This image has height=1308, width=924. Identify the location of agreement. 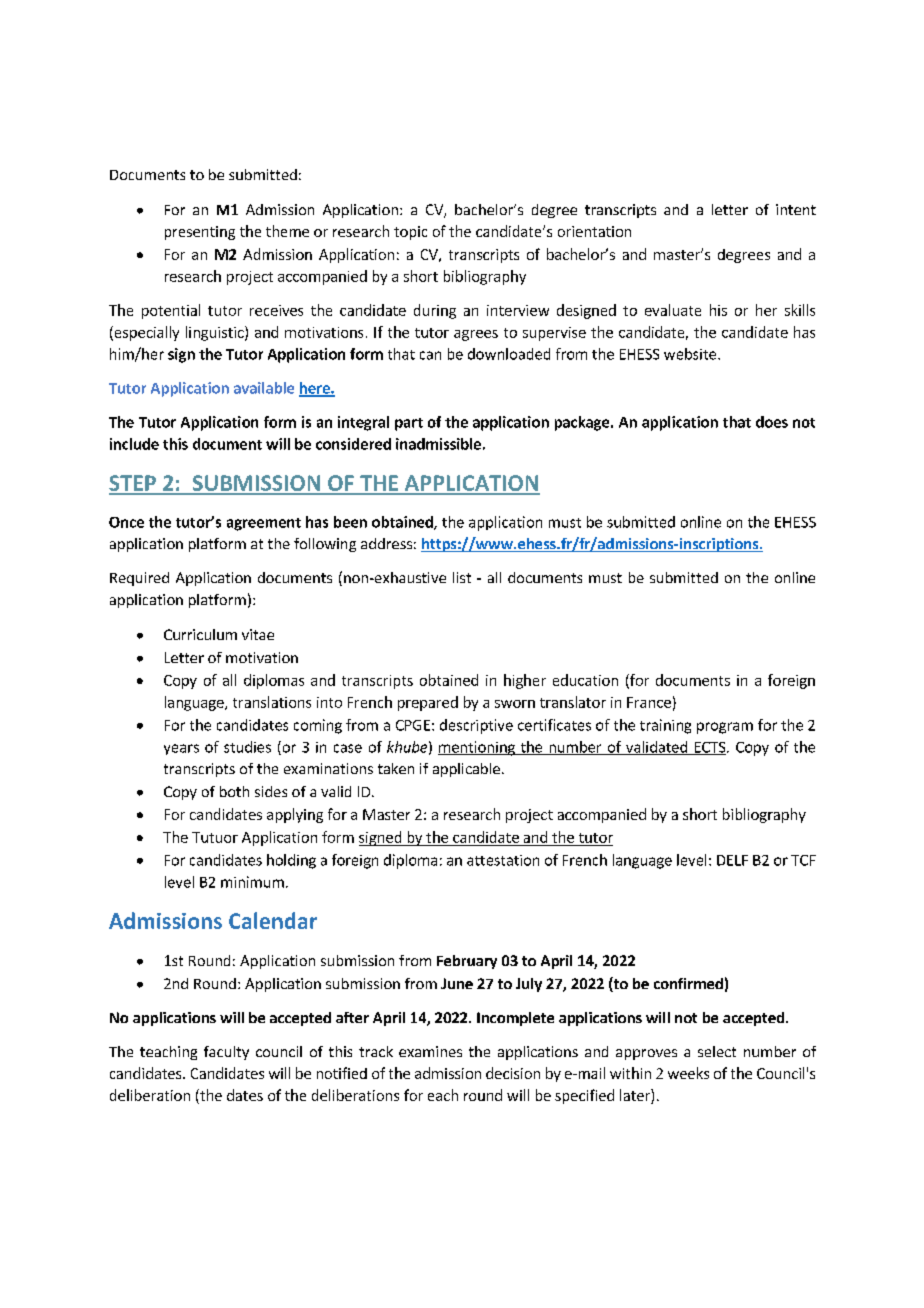
(264, 524).
